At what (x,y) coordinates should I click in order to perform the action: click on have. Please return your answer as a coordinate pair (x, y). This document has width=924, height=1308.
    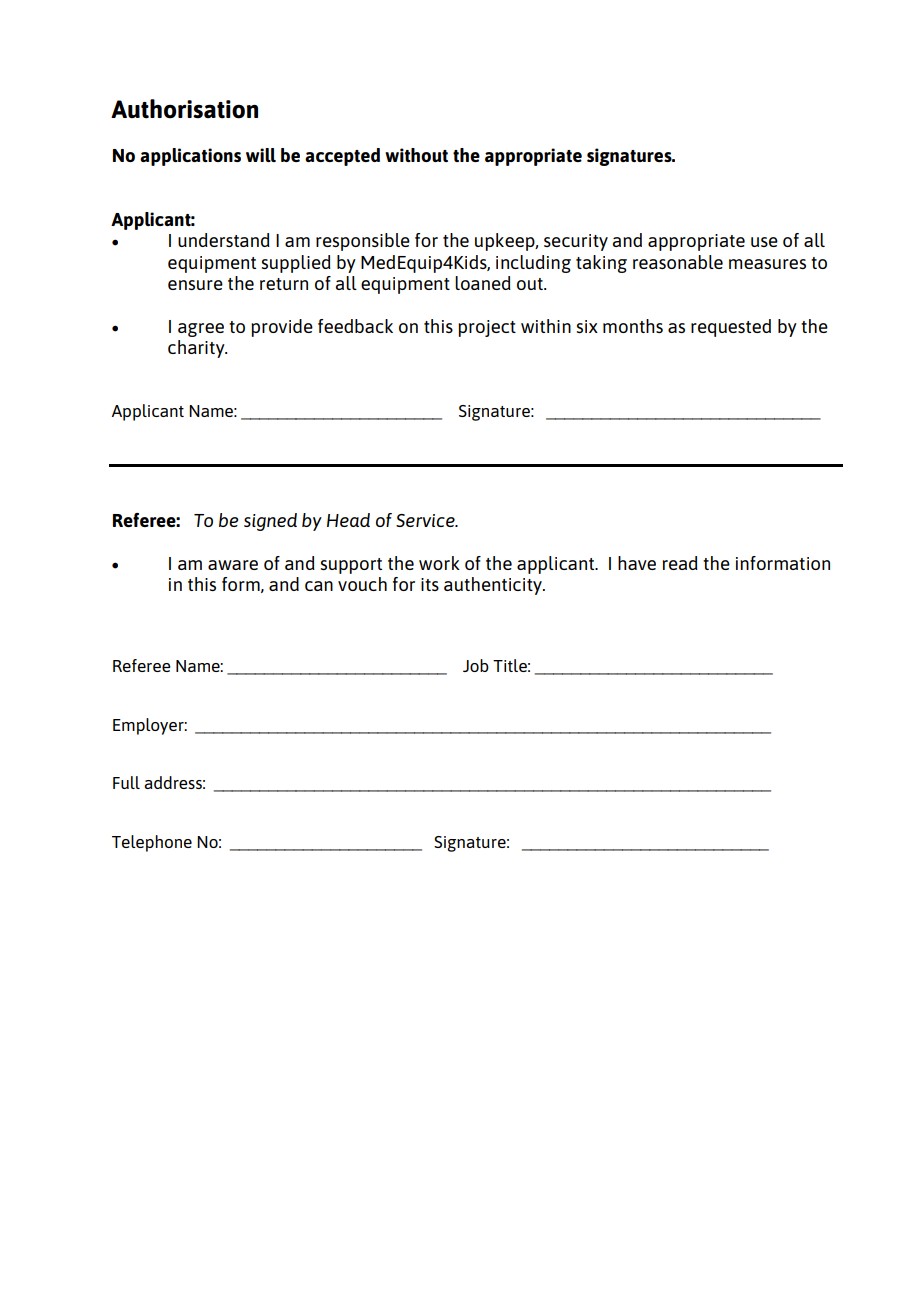
    Looking at the image, I should click on (637, 563).
